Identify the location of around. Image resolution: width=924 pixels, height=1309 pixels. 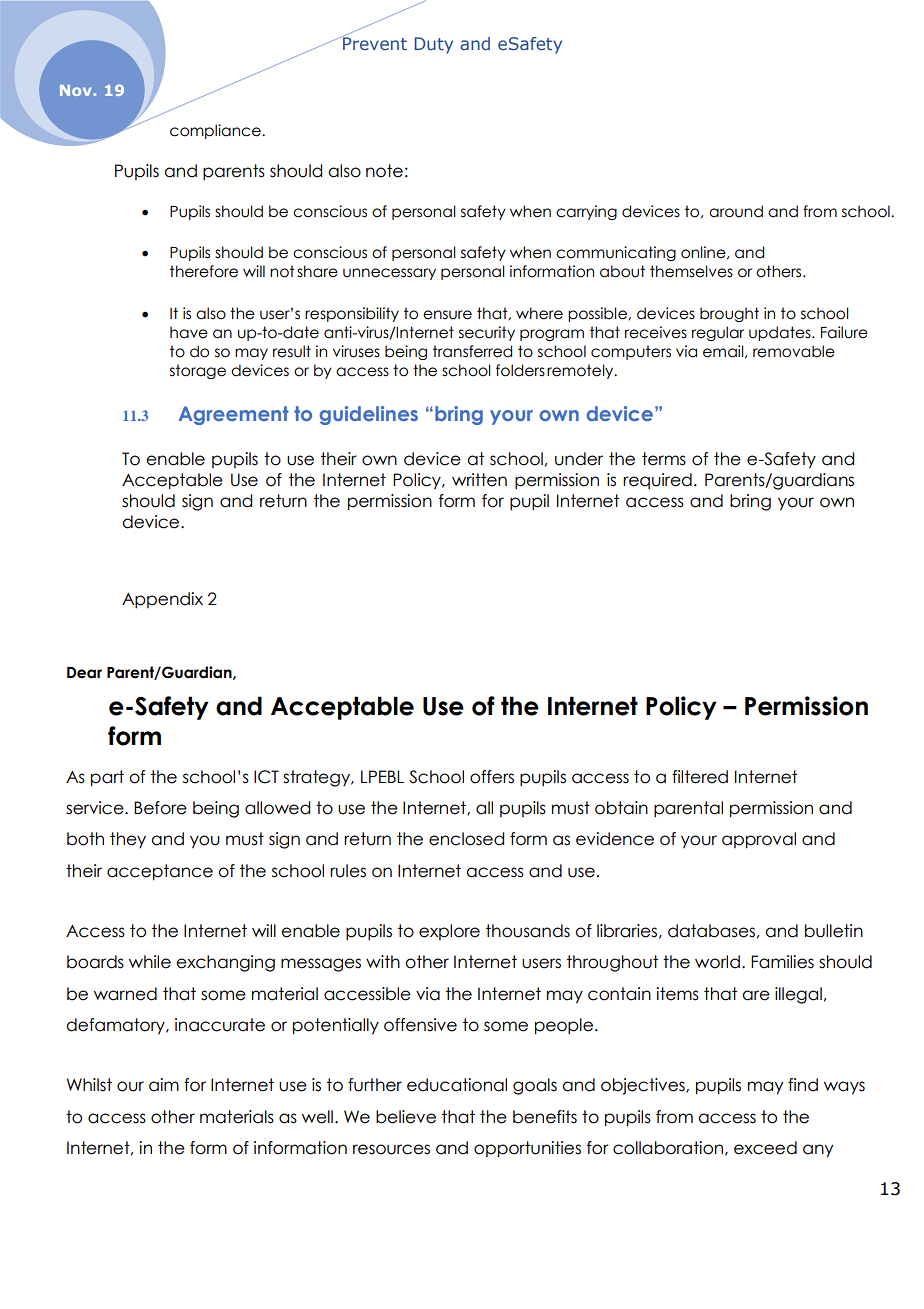
(736, 211).
